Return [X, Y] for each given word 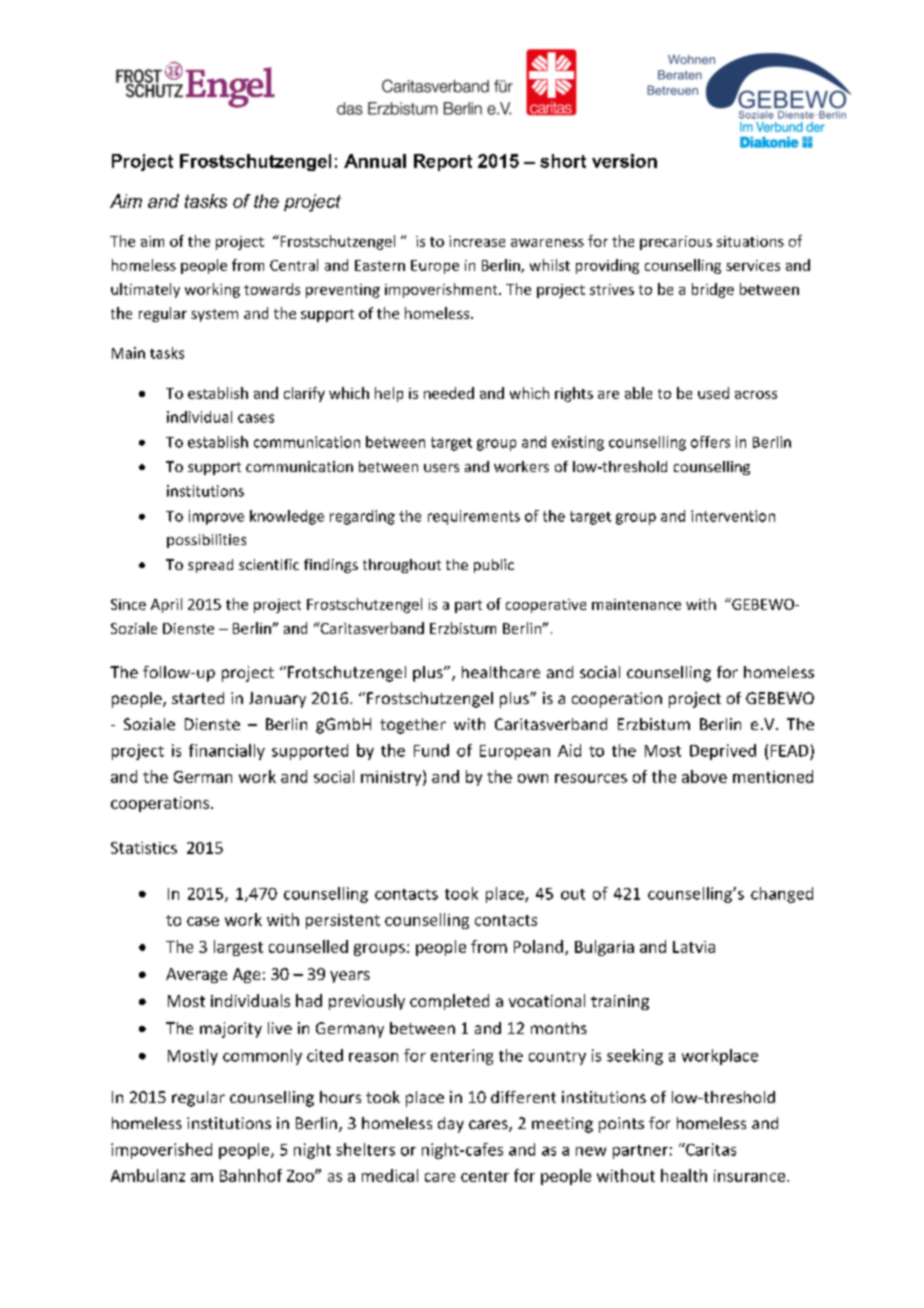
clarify [304, 394]
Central [294, 265]
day [451, 1125]
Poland [538, 946]
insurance [751, 1176]
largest [238, 948]
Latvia [694, 947]
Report [443, 162]
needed [449, 393]
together [413, 726]
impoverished [161, 1151]
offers [710, 442]
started [198, 698]
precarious [676, 243]
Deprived [723, 752]
